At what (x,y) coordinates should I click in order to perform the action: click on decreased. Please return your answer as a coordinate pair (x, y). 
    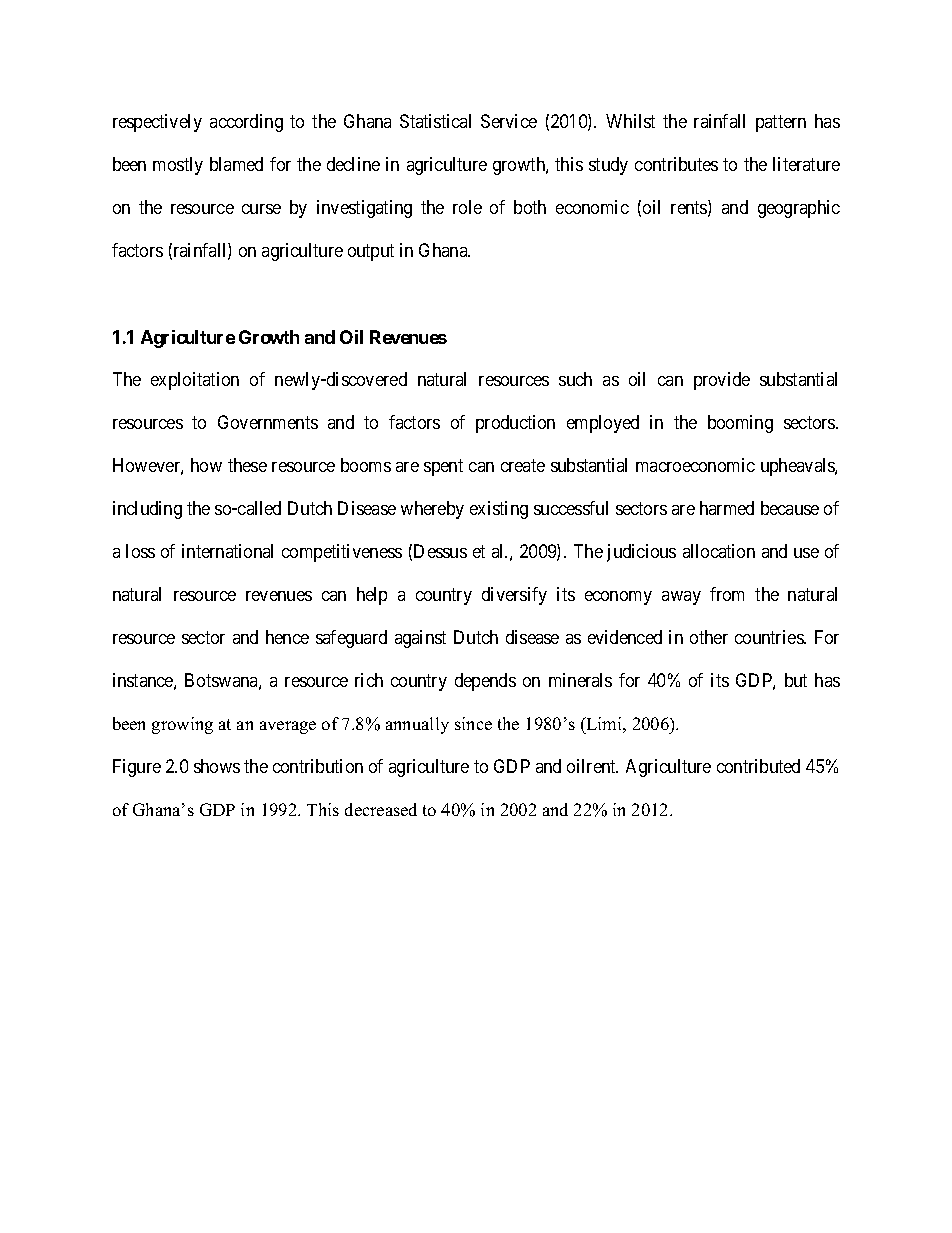
    Looking at the image, I should click on (381, 809).
